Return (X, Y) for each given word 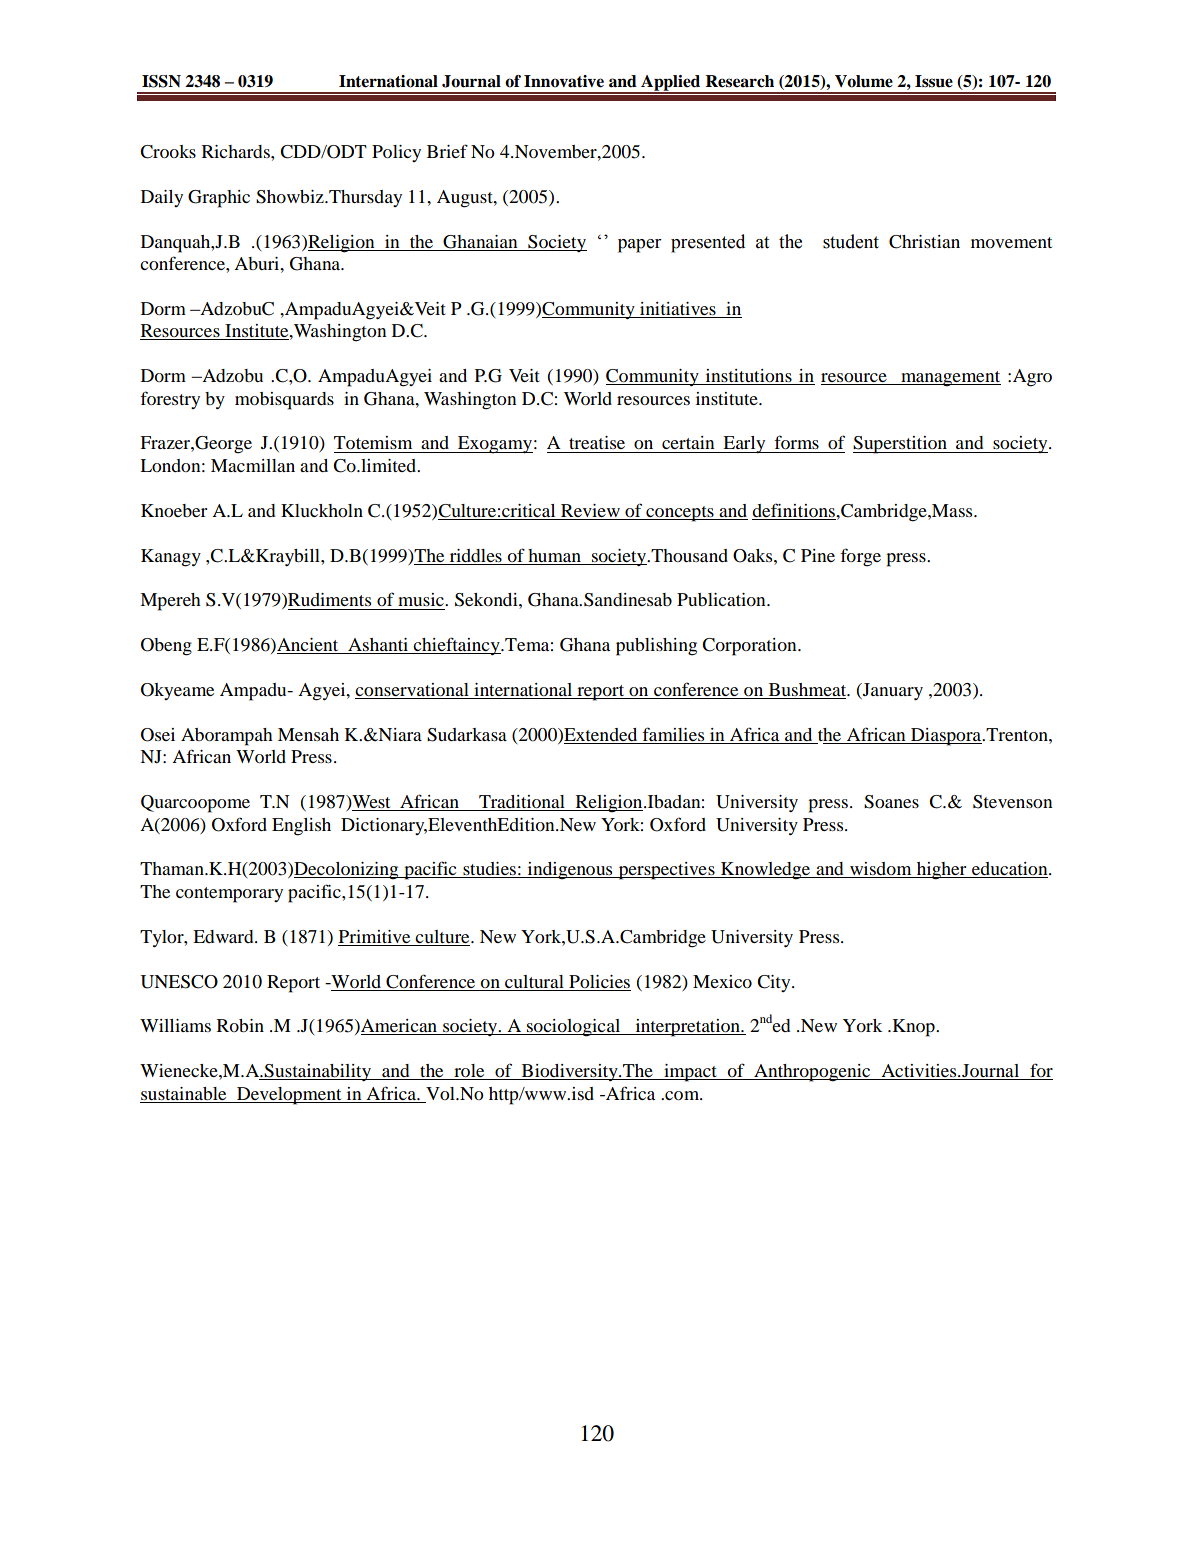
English (301, 827)
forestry (170, 400)
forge (860, 557)
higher (942, 871)
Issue (934, 81)
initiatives (678, 310)
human (554, 555)
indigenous (570, 871)
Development (289, 1096)
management (950, 379)
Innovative (564, 81)
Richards (237, 151)
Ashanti (378, 646)
